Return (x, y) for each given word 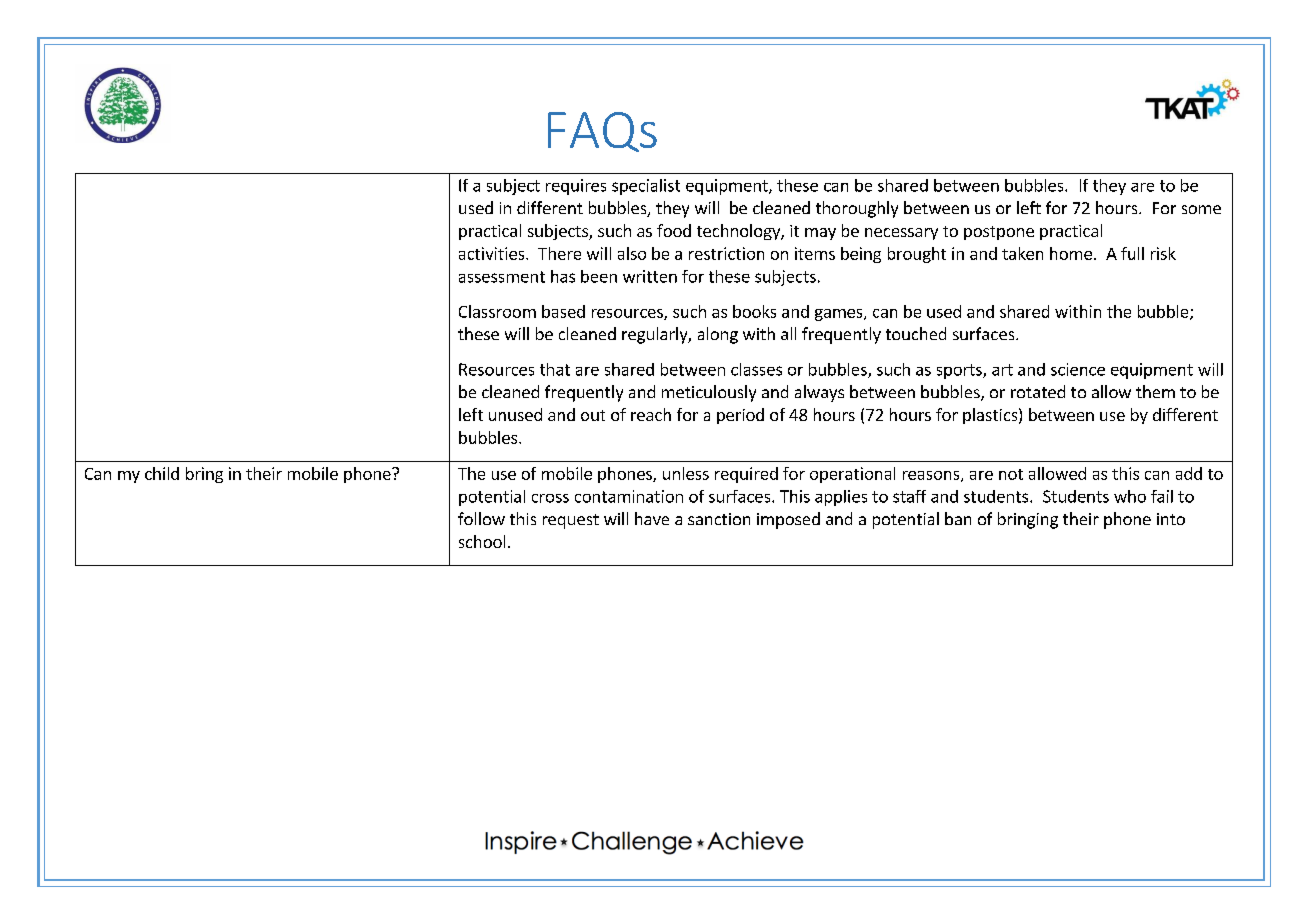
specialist (646, 187)
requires (576, 187)
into (1171, 519)
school (482, 541)
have (652, 518)
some (1201, 209)
